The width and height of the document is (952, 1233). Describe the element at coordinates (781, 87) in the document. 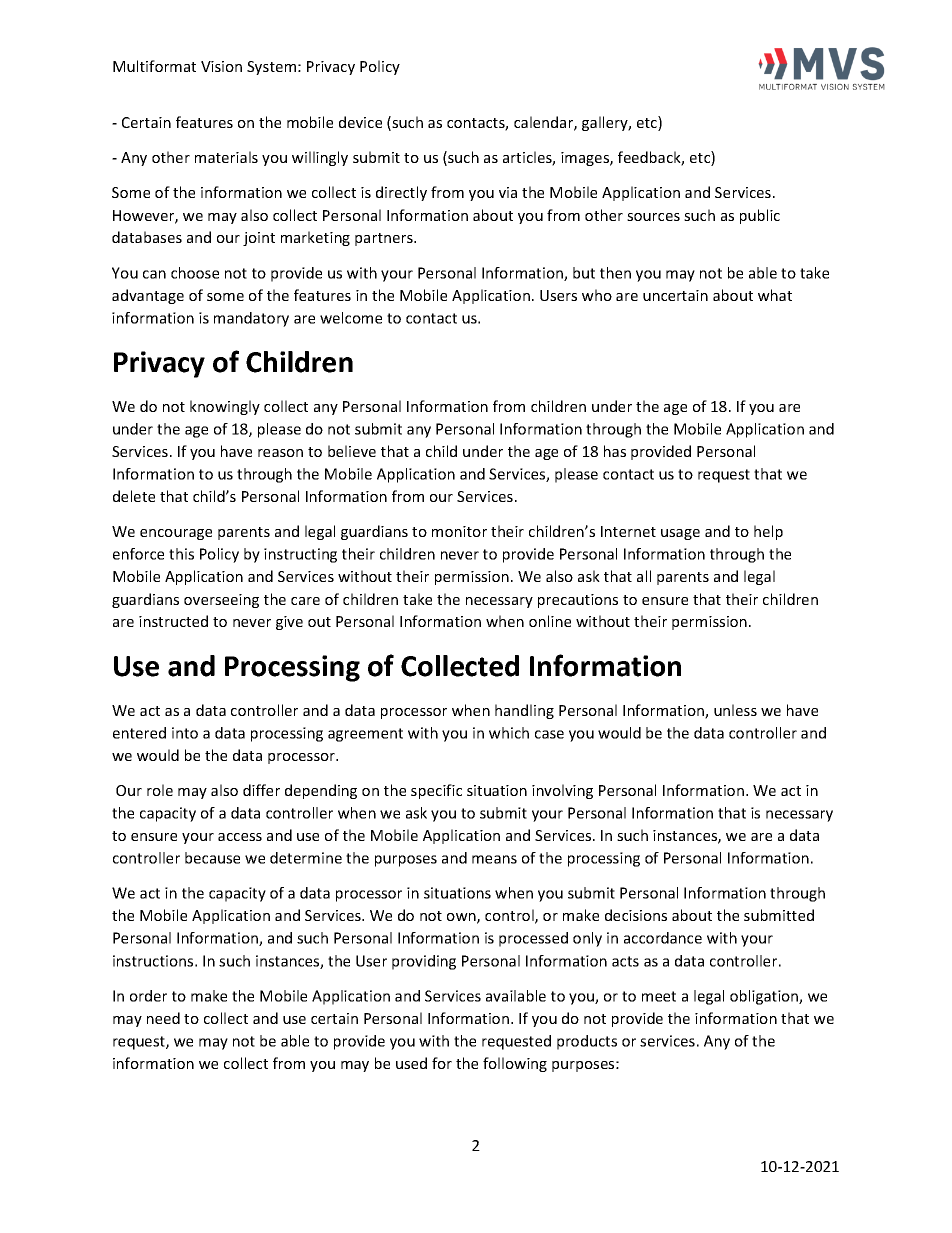

I see `Type` at that location.
